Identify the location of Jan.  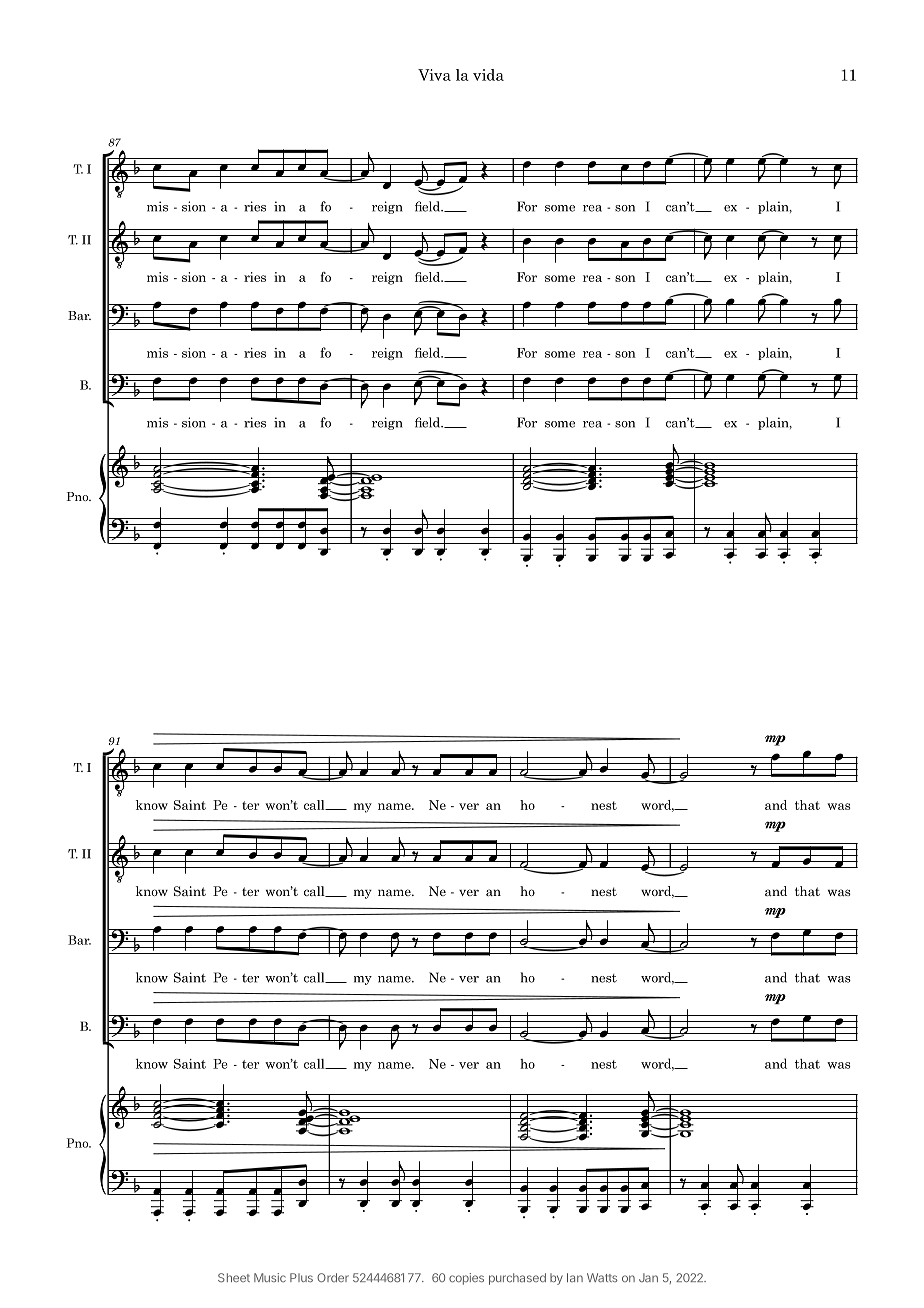
(648, 1277).
